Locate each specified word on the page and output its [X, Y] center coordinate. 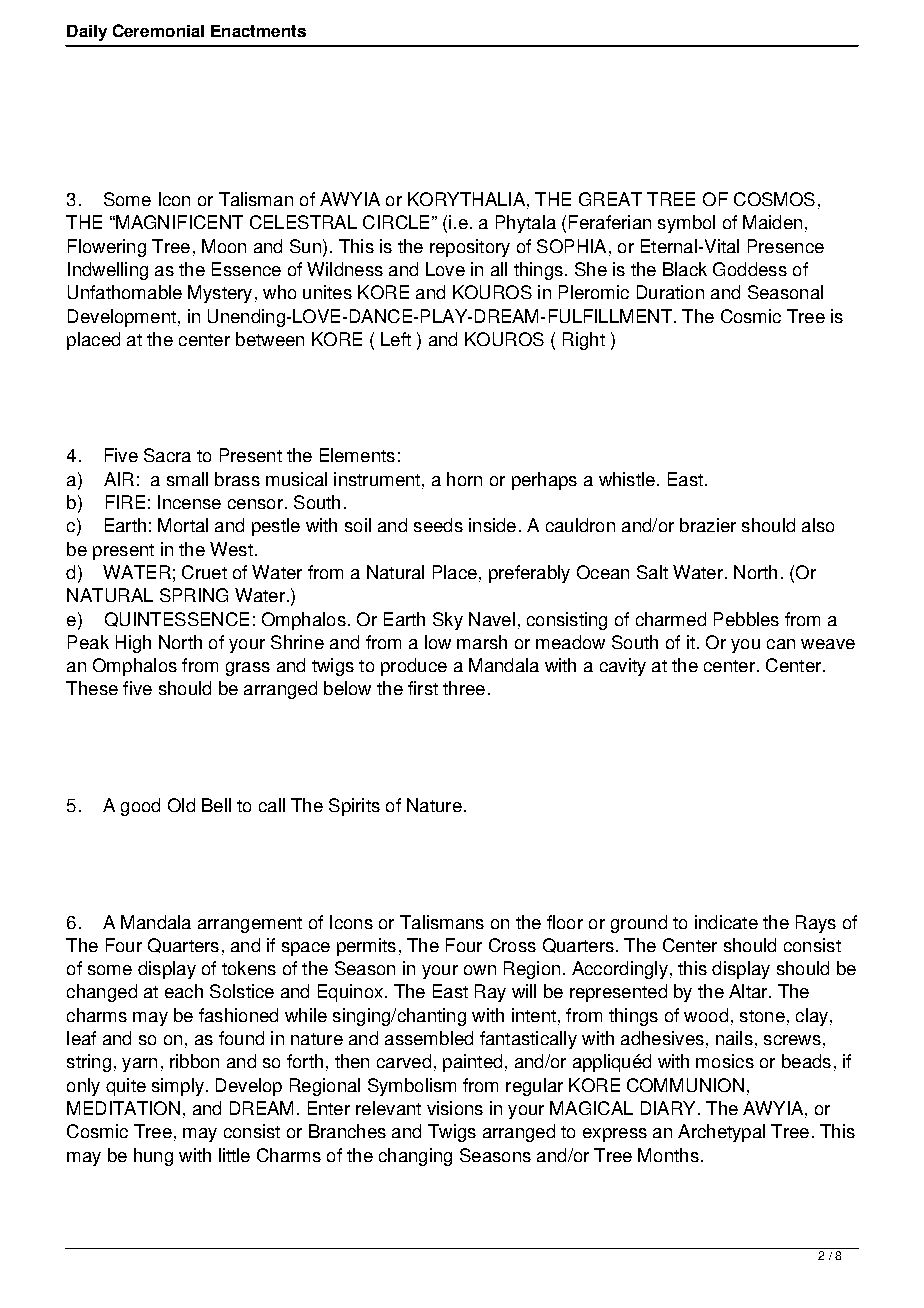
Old [181, 805]
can [781, 644]
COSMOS [774, 199]
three [464, 688]
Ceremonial [158, 30]
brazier [708, 525]
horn [464, 479]
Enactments [258, 31]
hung [153, 1157]
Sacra [167, 455]
